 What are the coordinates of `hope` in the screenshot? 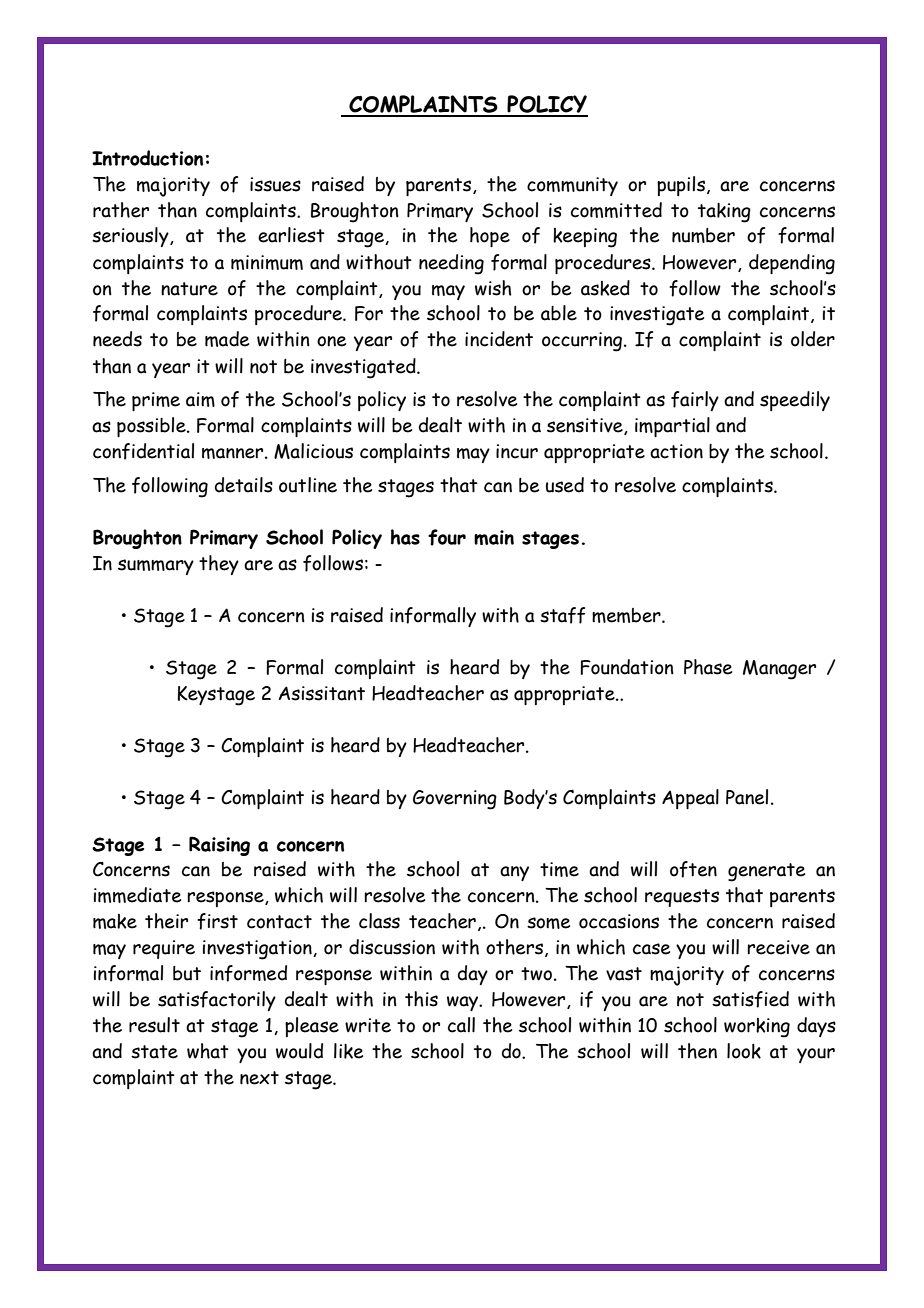 It's located at (490, 237).
